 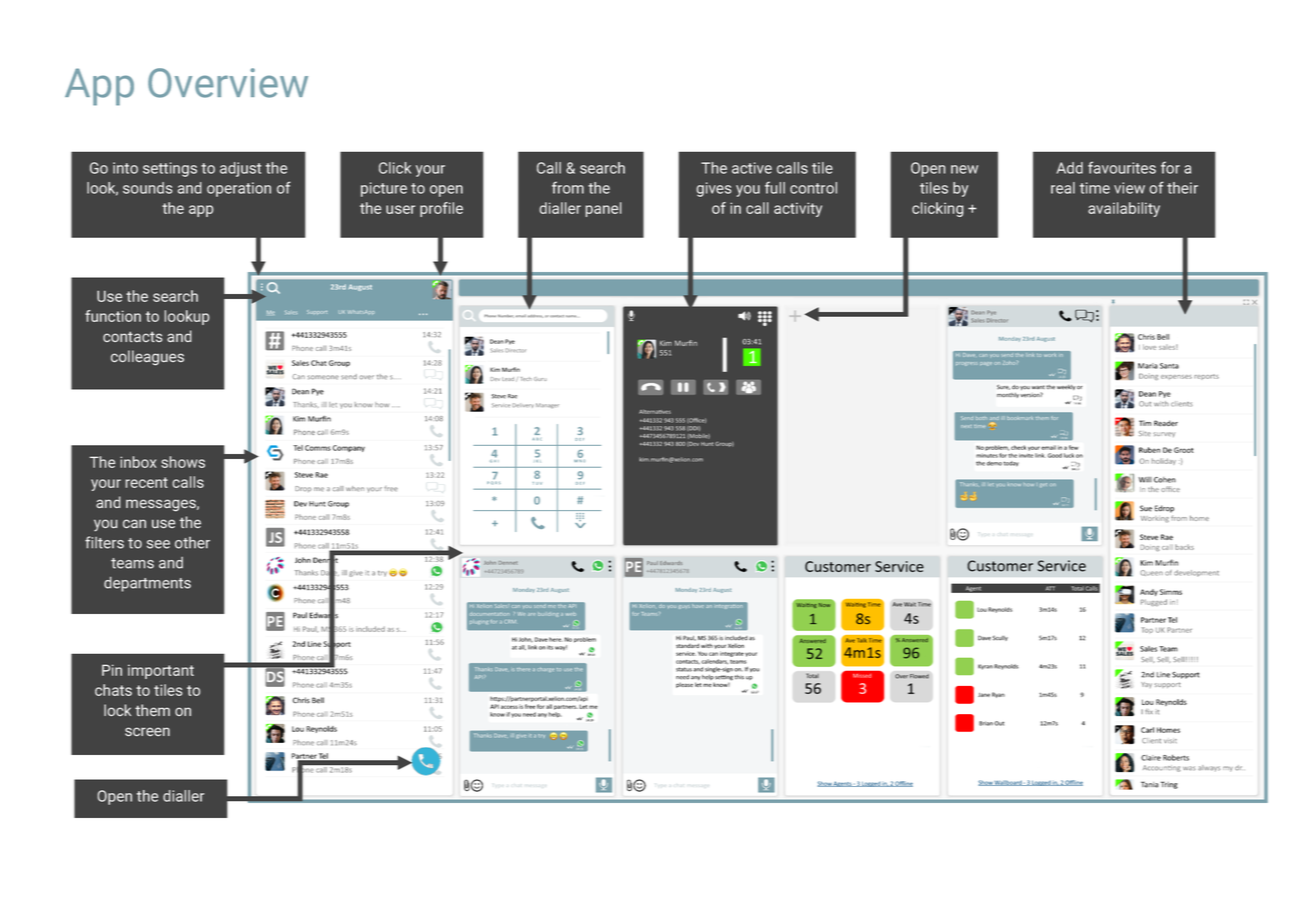 What do you see at coordinates (714, 189) in the screenshot?
I see `gives` at bounding box center [714, 189].
